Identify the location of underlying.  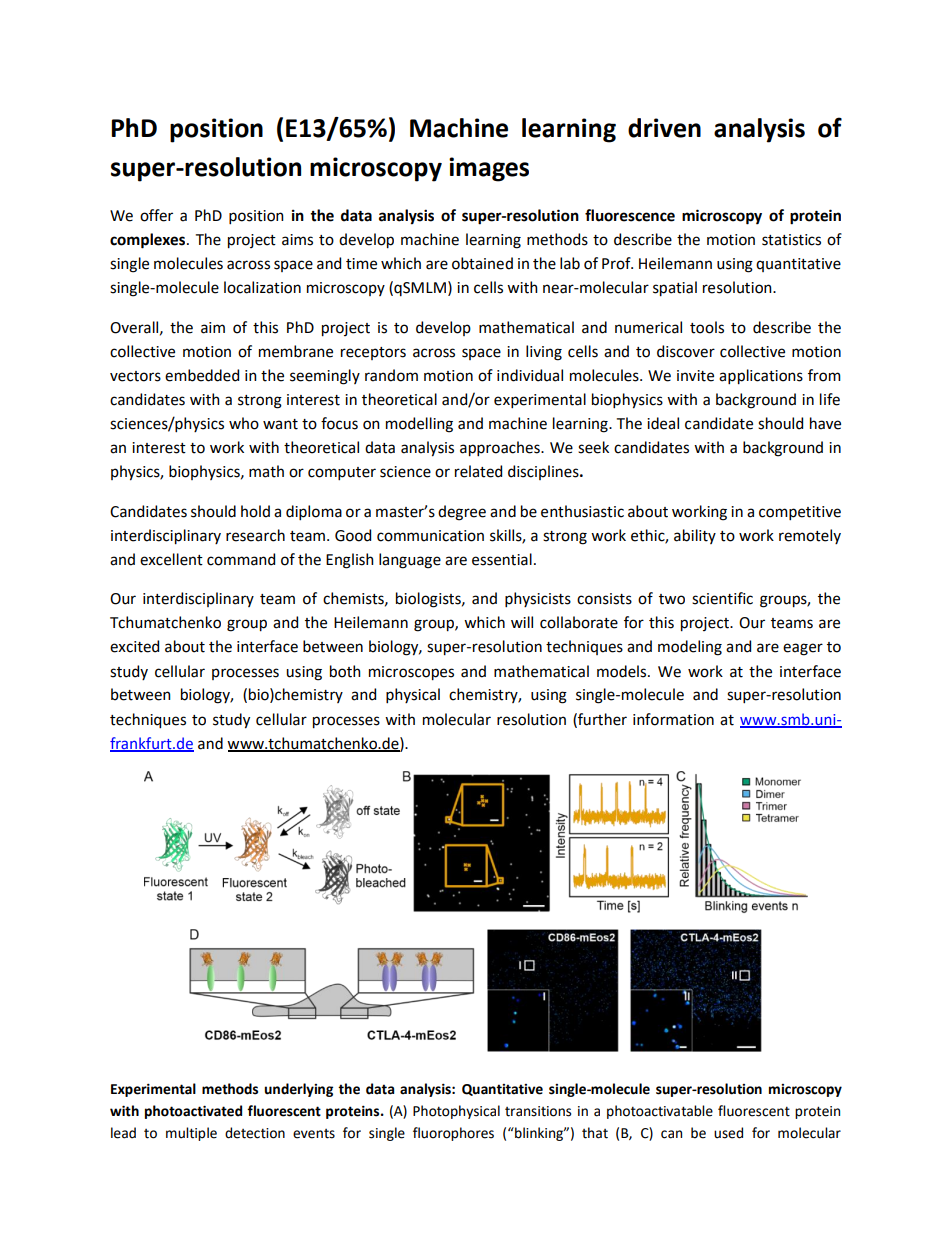
(298, 1090).
